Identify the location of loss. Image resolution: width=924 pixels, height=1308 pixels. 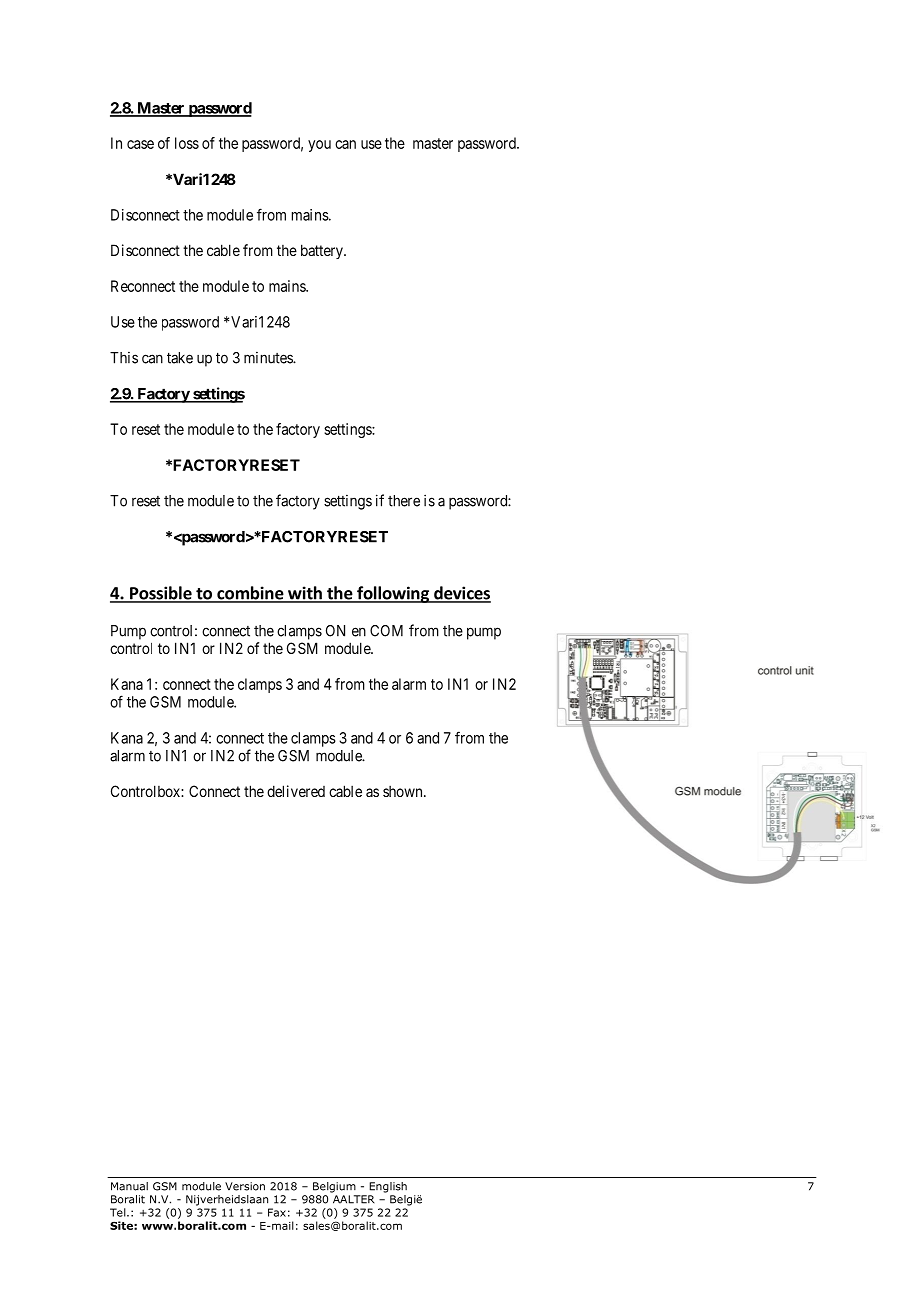
(187, 143).
